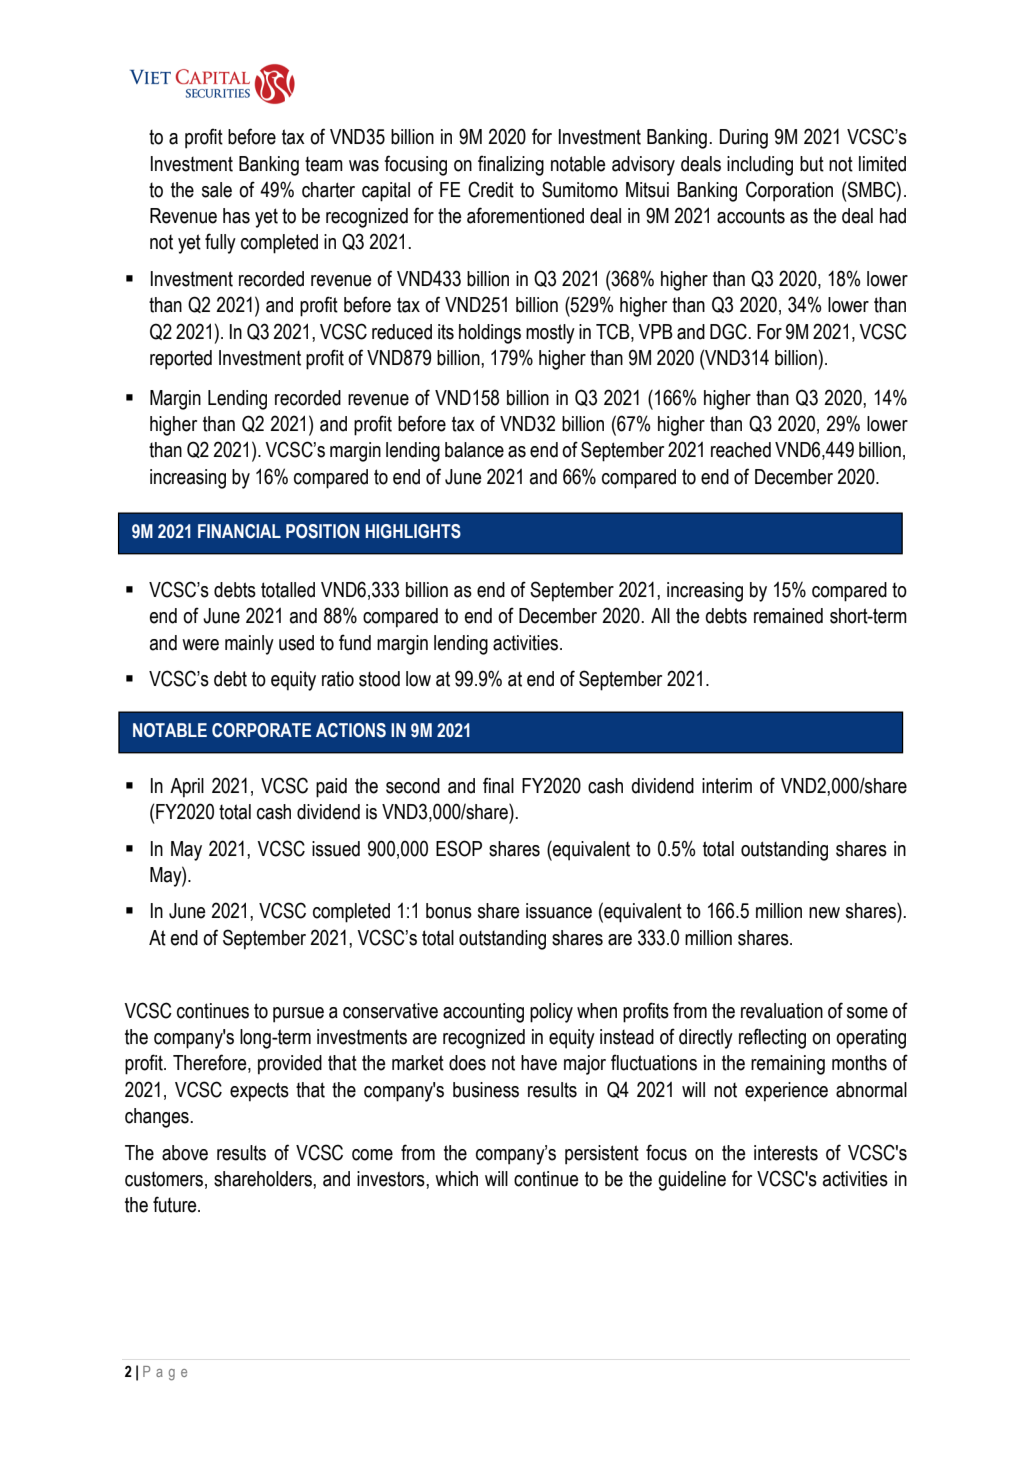 This screenshot has height=1459, width=1032. What do you see at coordinates (185, 1153) in the screenshot?
I see `above` at bounding box center [185, 1153].
